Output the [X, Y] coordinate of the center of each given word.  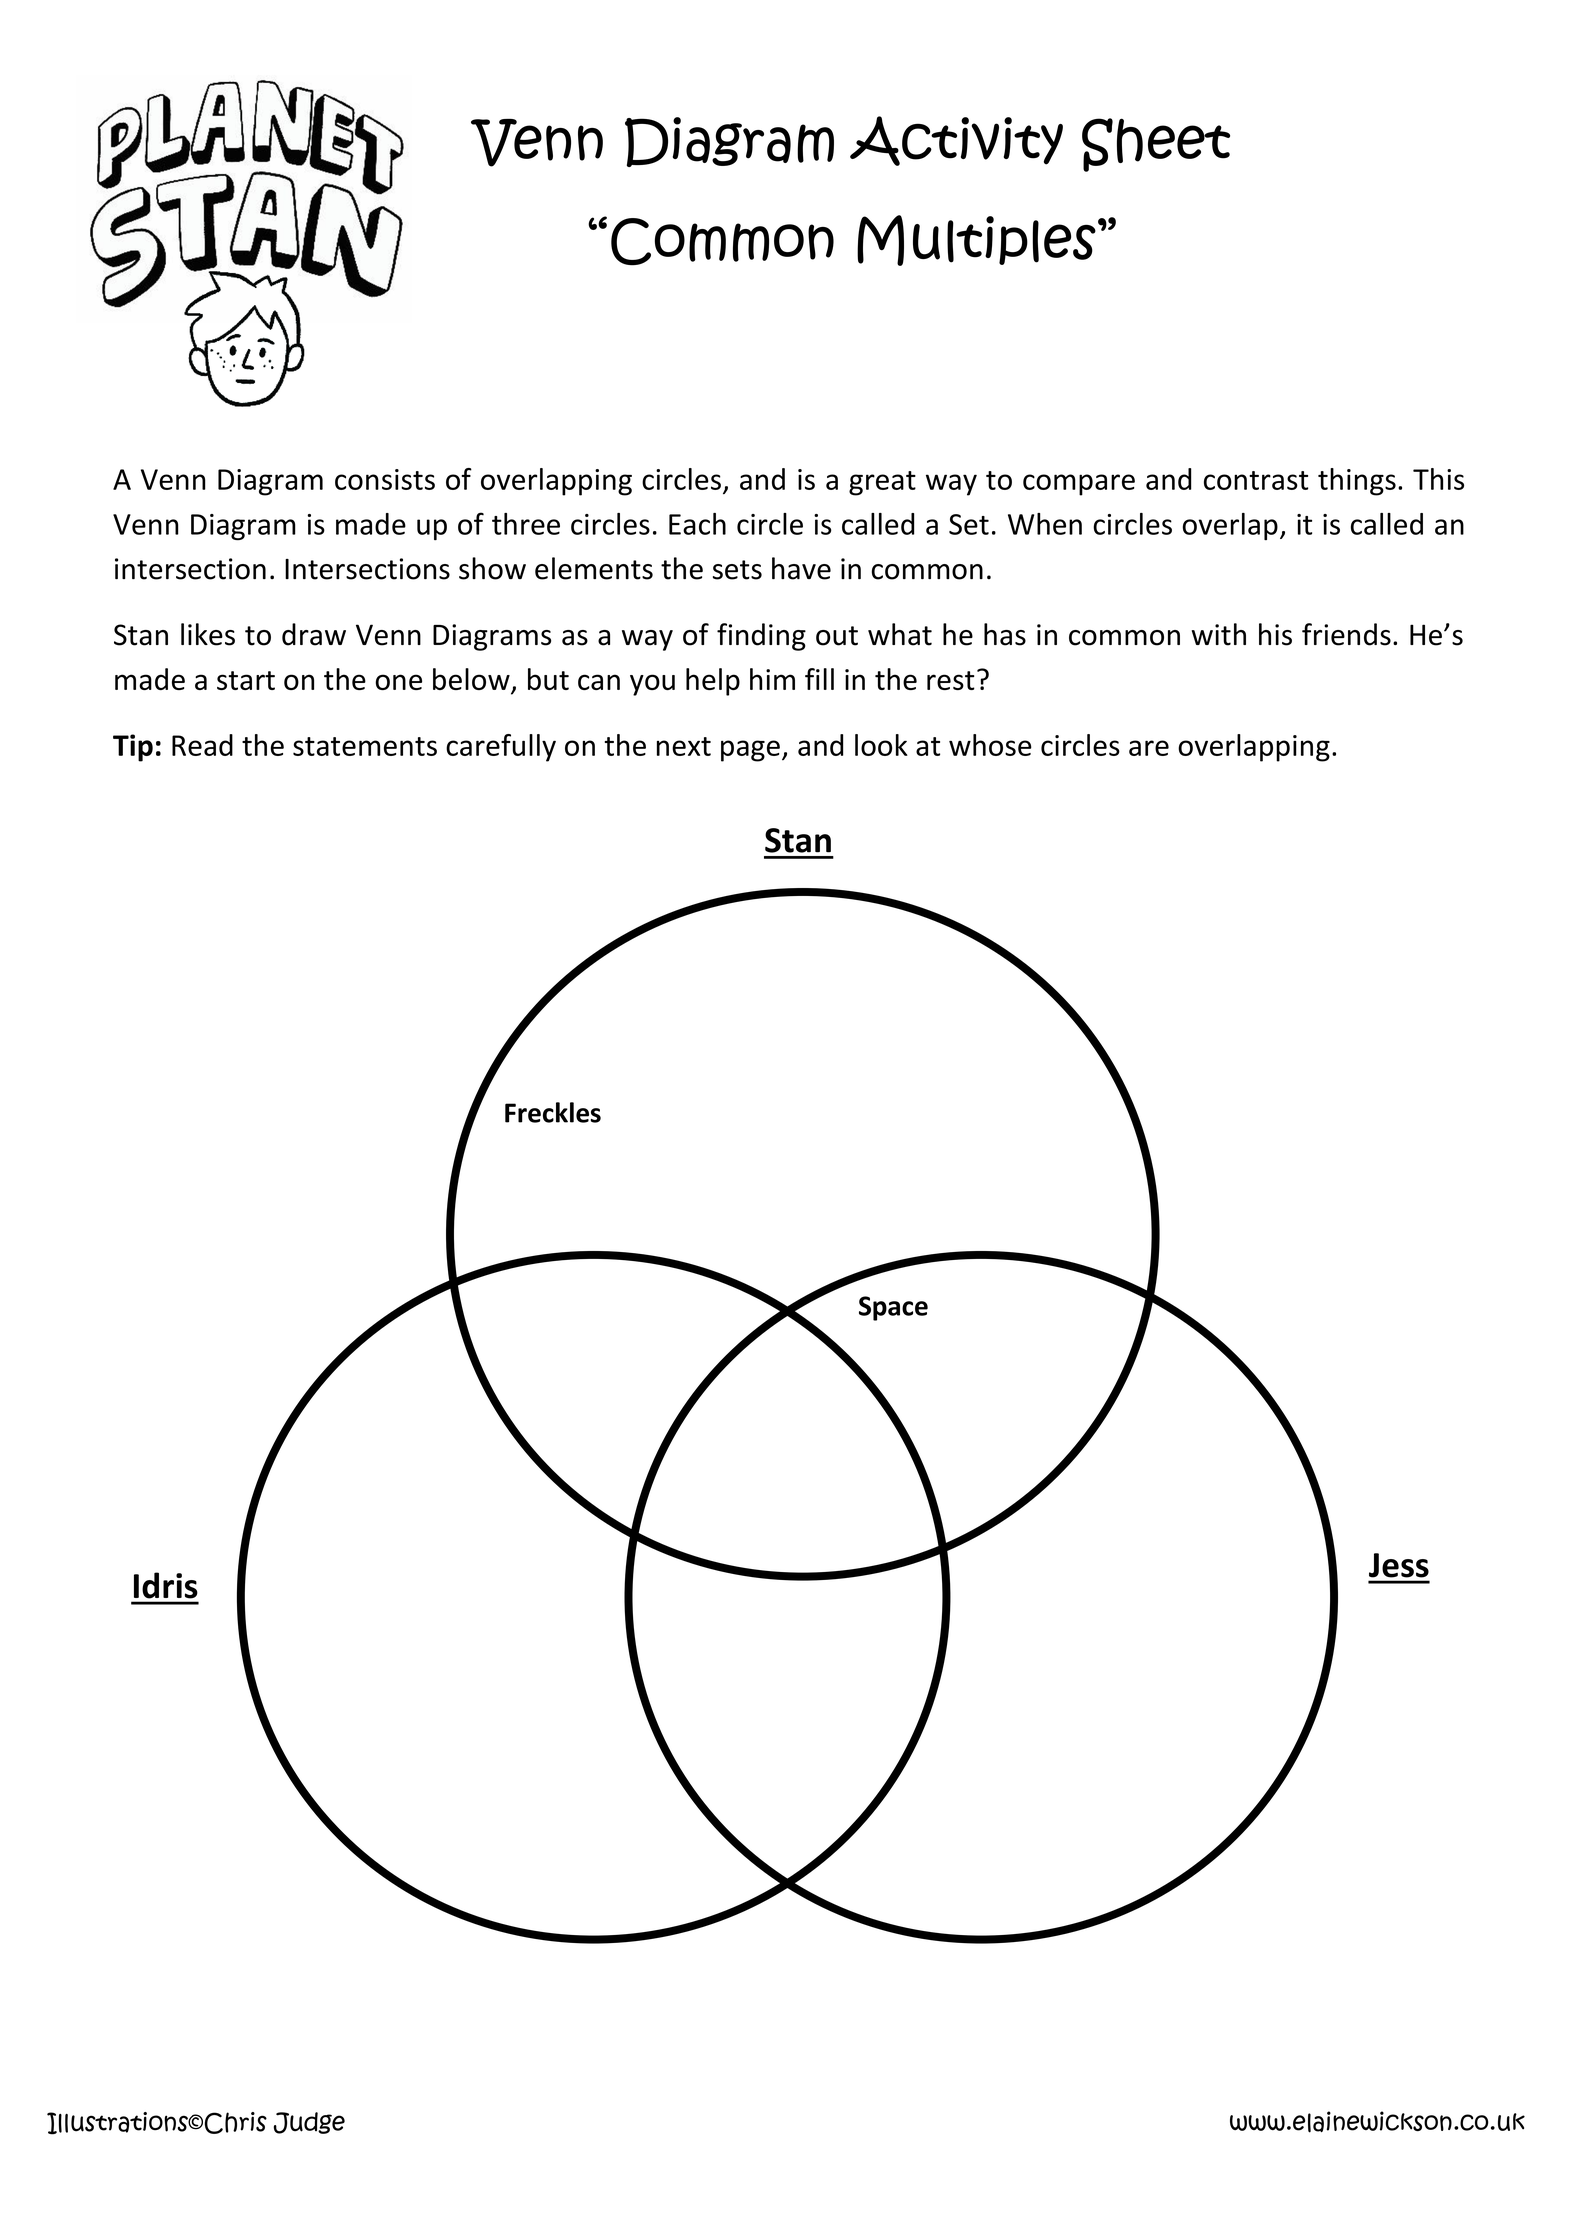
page [750, 751]
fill [819, 679]
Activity [956, 141]
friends [1346, 634]
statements [365, 746]
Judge [309, 2123]
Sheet [1156, 145]
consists [385, 479]
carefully [501, 748]
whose [990, 745]
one [398, 682]
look [881, 745]
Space [893, 1308]
